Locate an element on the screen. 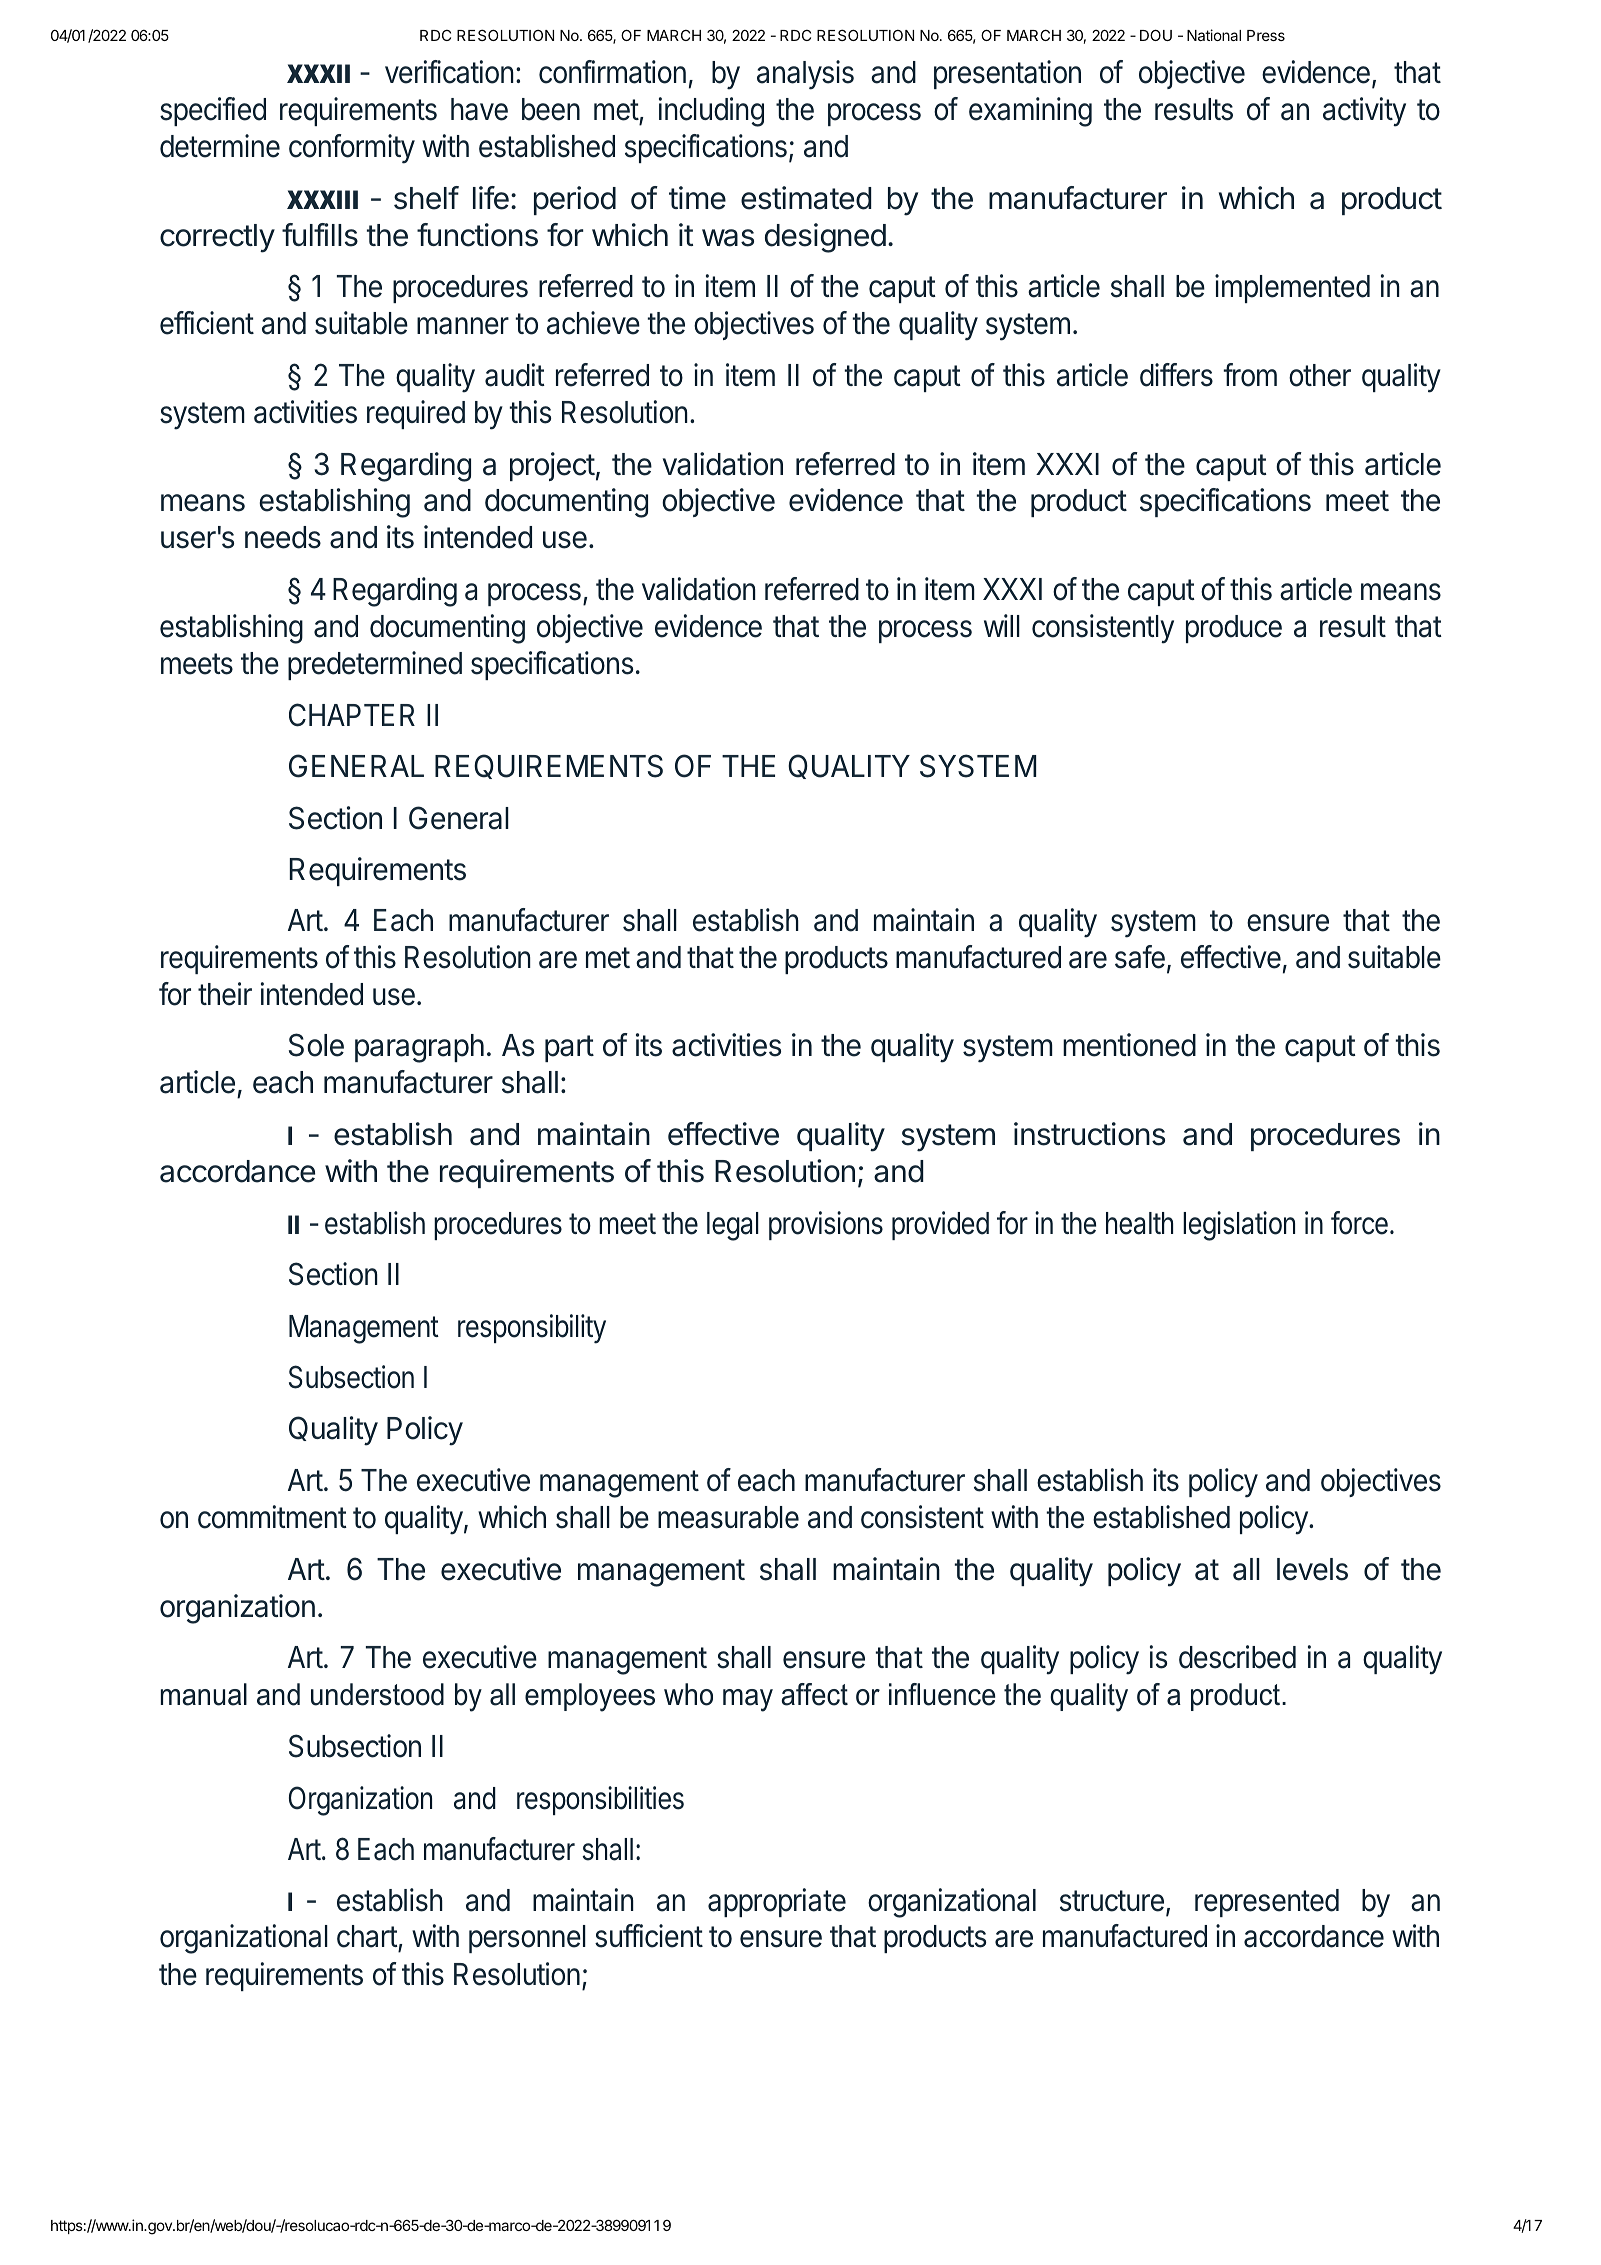 The height and width of the screenshot is (2265, 1601). chart is located at coordinates (368, 1938).
